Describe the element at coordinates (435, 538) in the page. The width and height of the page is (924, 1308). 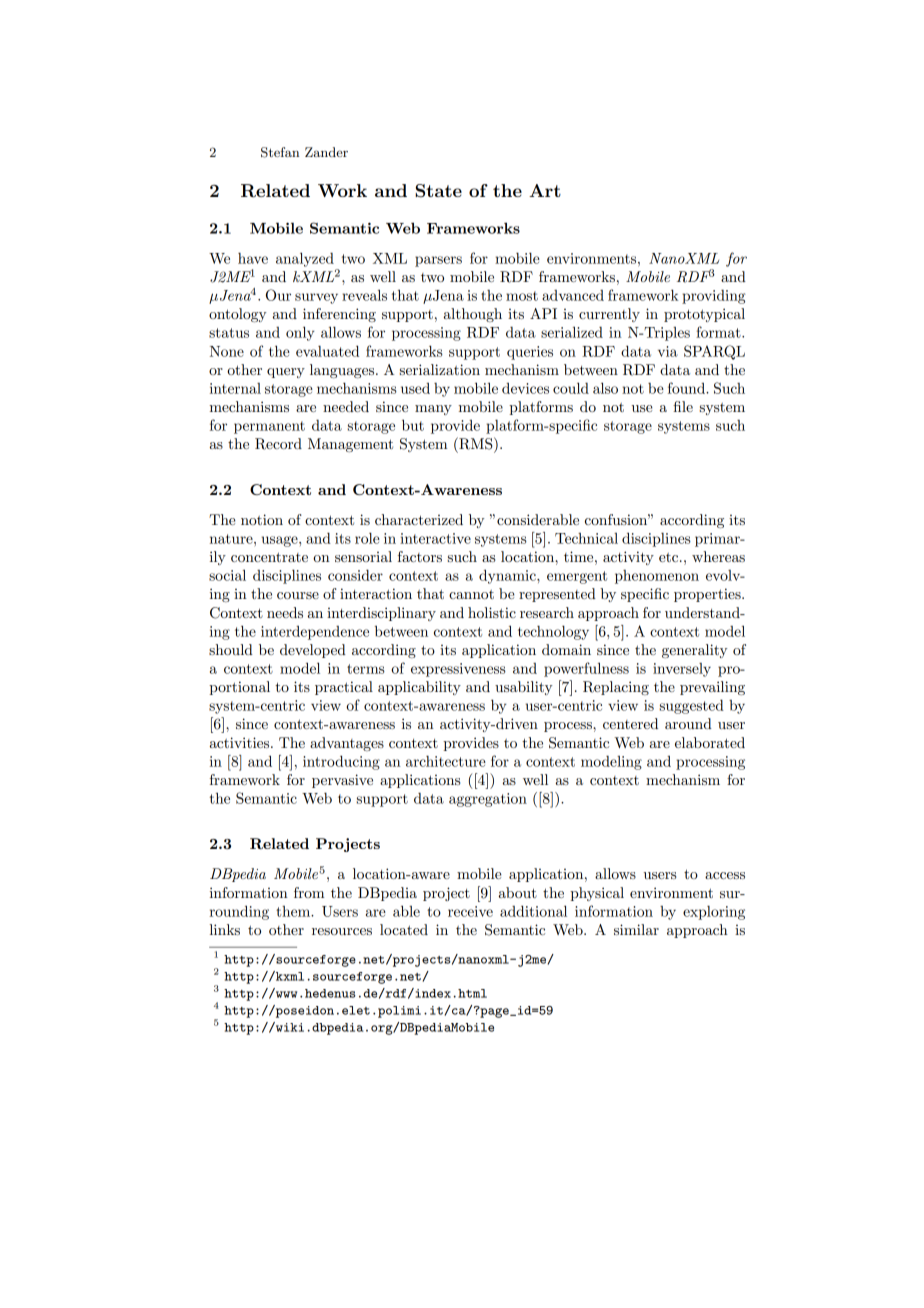
I see `interactive` at that location.
